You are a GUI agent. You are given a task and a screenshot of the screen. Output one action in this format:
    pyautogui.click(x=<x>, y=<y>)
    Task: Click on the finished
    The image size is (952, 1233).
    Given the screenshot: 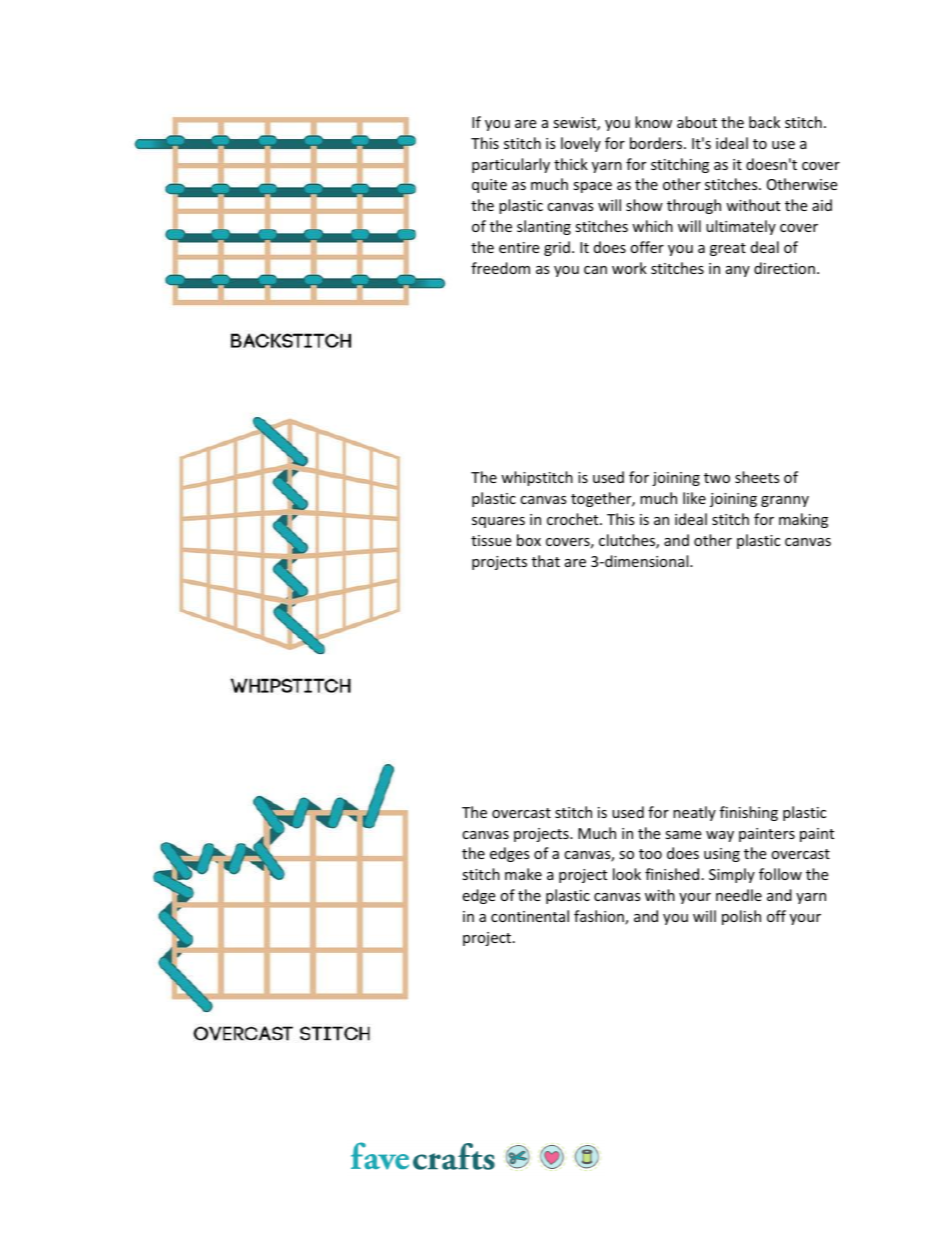 What is the action you would take?
    pyautogui.click(x=672, y=874)
